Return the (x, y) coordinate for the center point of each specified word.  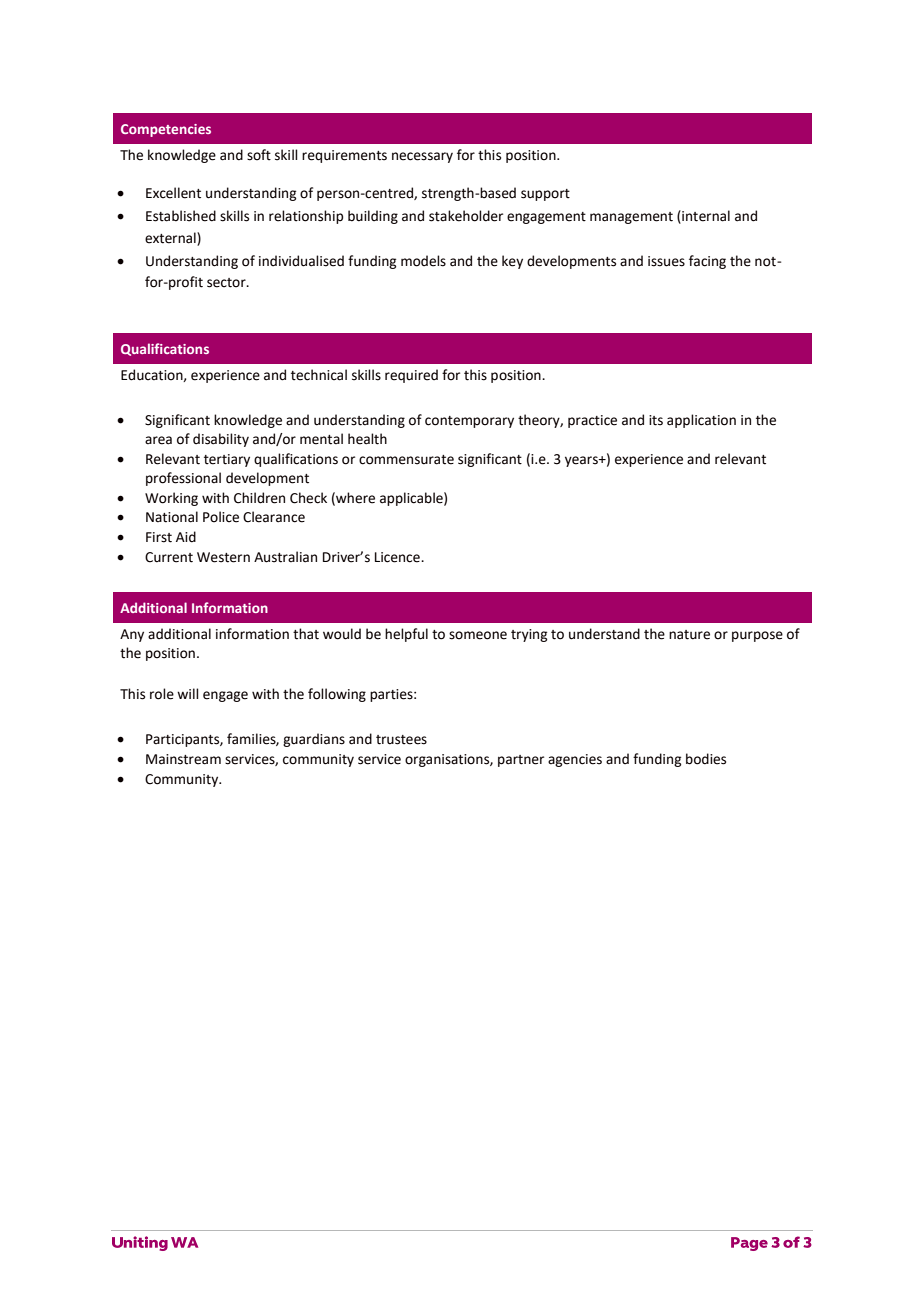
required (411, 376)
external (171, 239)
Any (132, 635)
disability (221, 440)
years (582, 461)
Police (221, 517)
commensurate (406, 460)
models (423, 261)
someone (478, 635)
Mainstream (183, 759)
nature (689, 635)
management (631, 218)
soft (259, 155)
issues (666, 261)
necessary (422, 157)
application (701, 421)
